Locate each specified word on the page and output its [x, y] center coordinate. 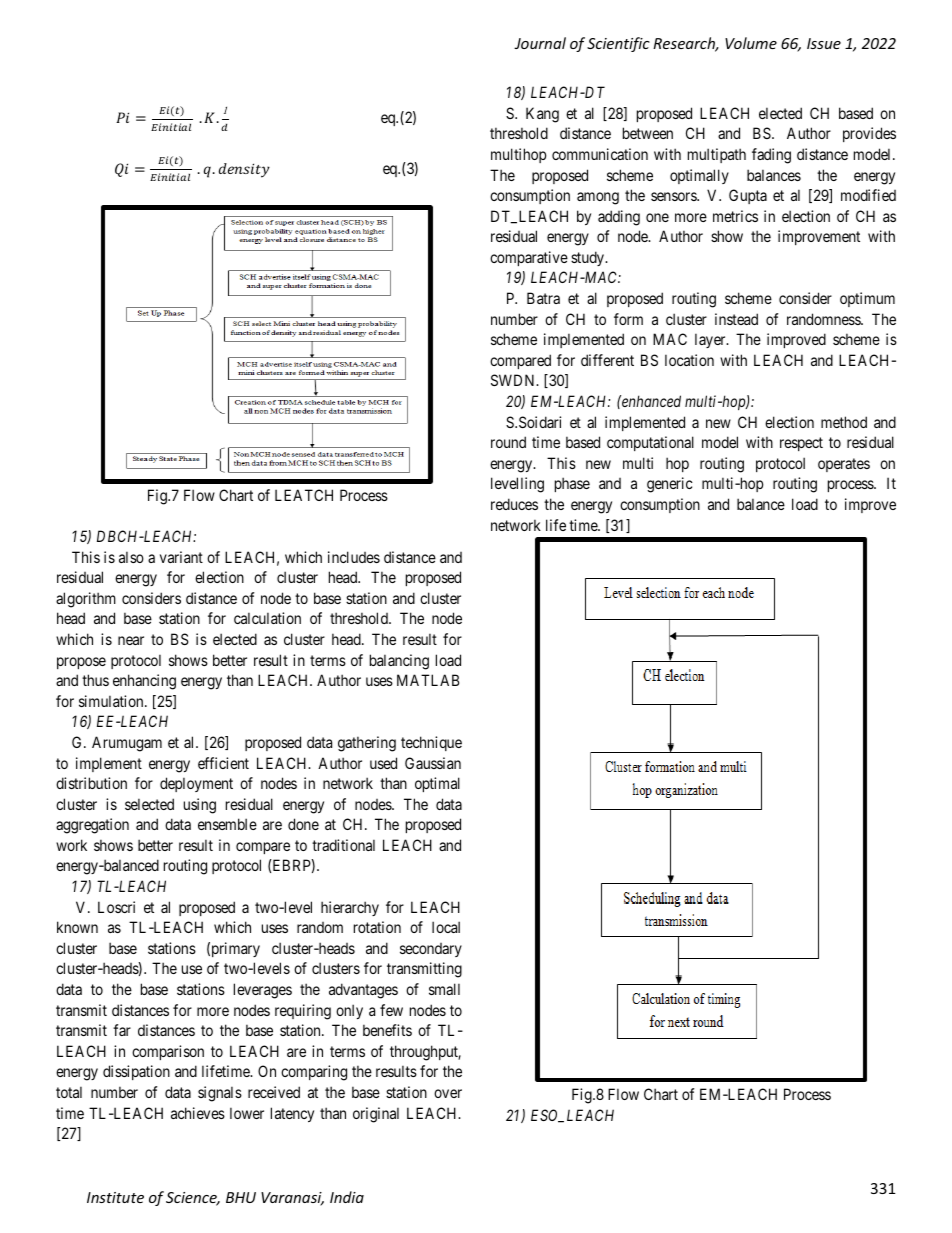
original [376, 1115]
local [446, 927]
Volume [751, 43]
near [131, 640]
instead [736, 319]
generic [670, 485]
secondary [431, 950]
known [77, 927]
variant [181, 557]
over [448, 1093]
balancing [399, 662]
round [508, 442]
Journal [540, 43]
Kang [542, 115]
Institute [115, 1197]
